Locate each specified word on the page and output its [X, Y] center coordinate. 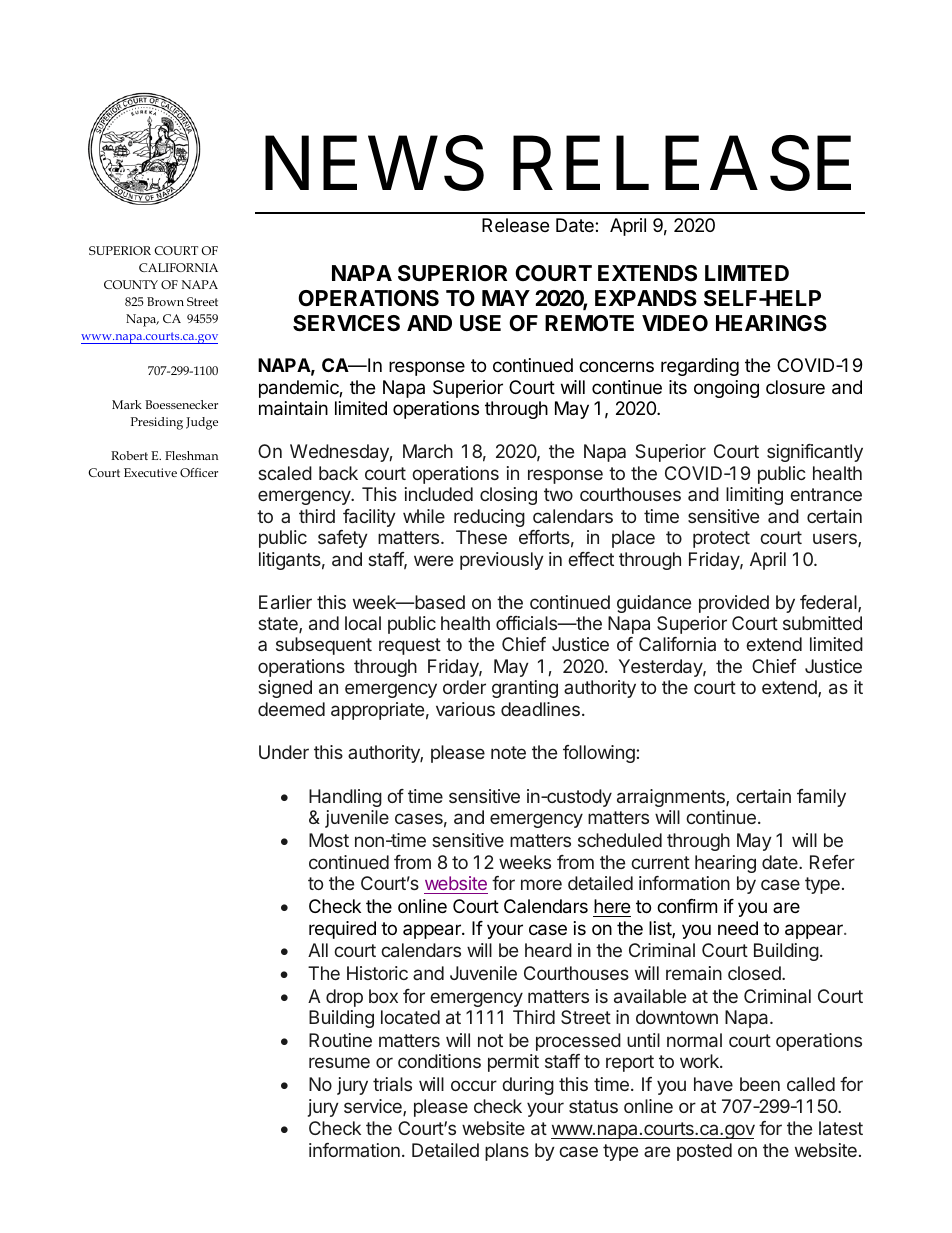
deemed [291, 709]
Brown [165, 301]
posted [704, 1152]
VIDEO [675, 323]
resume [339, 1062]
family [821, 798]
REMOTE [589, 323]
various [465, 709]
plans [507, 1152]
